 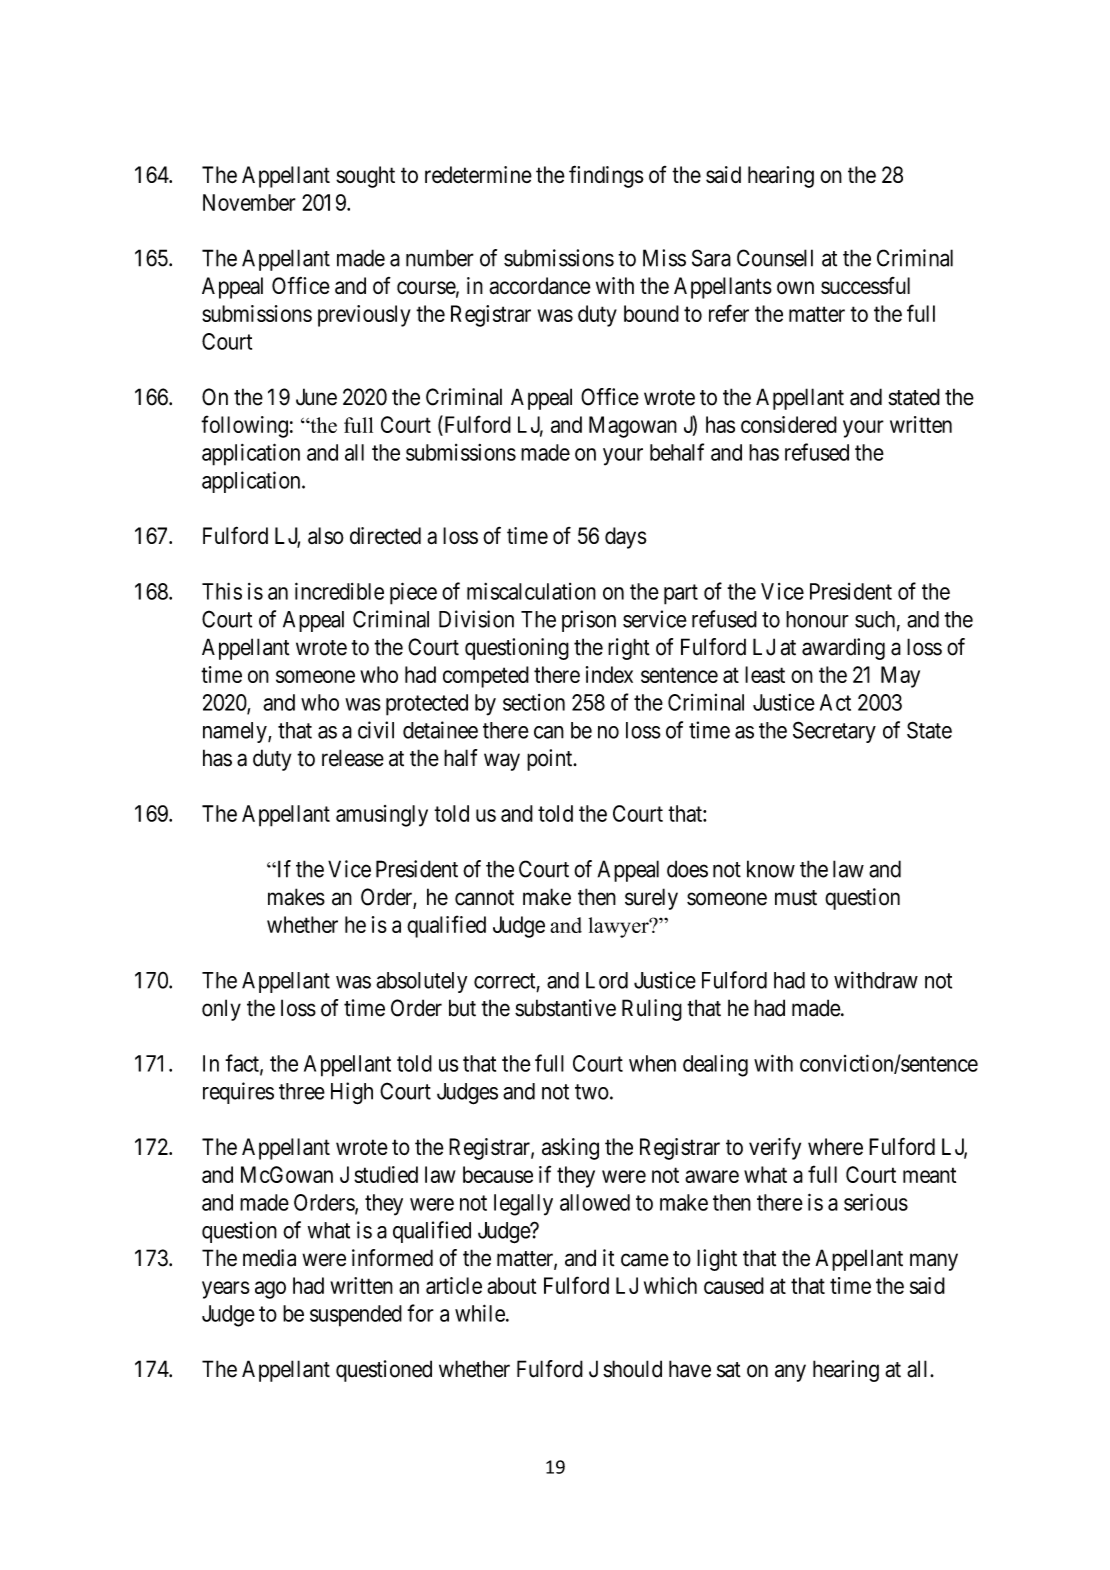 I want to click on considered, so click(x=789, y=424).
